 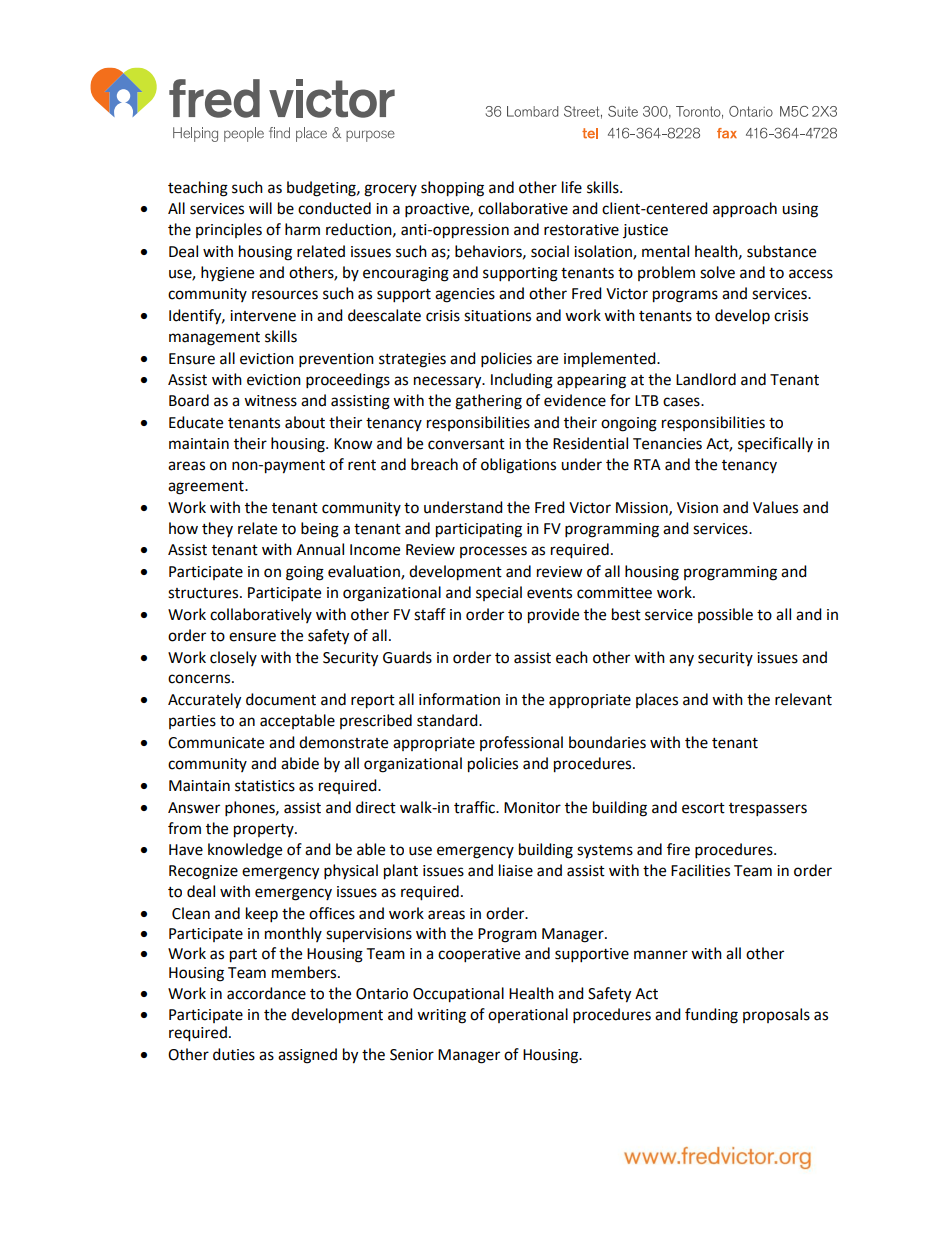 I want to click on Values, so click(x=775, y=507).
